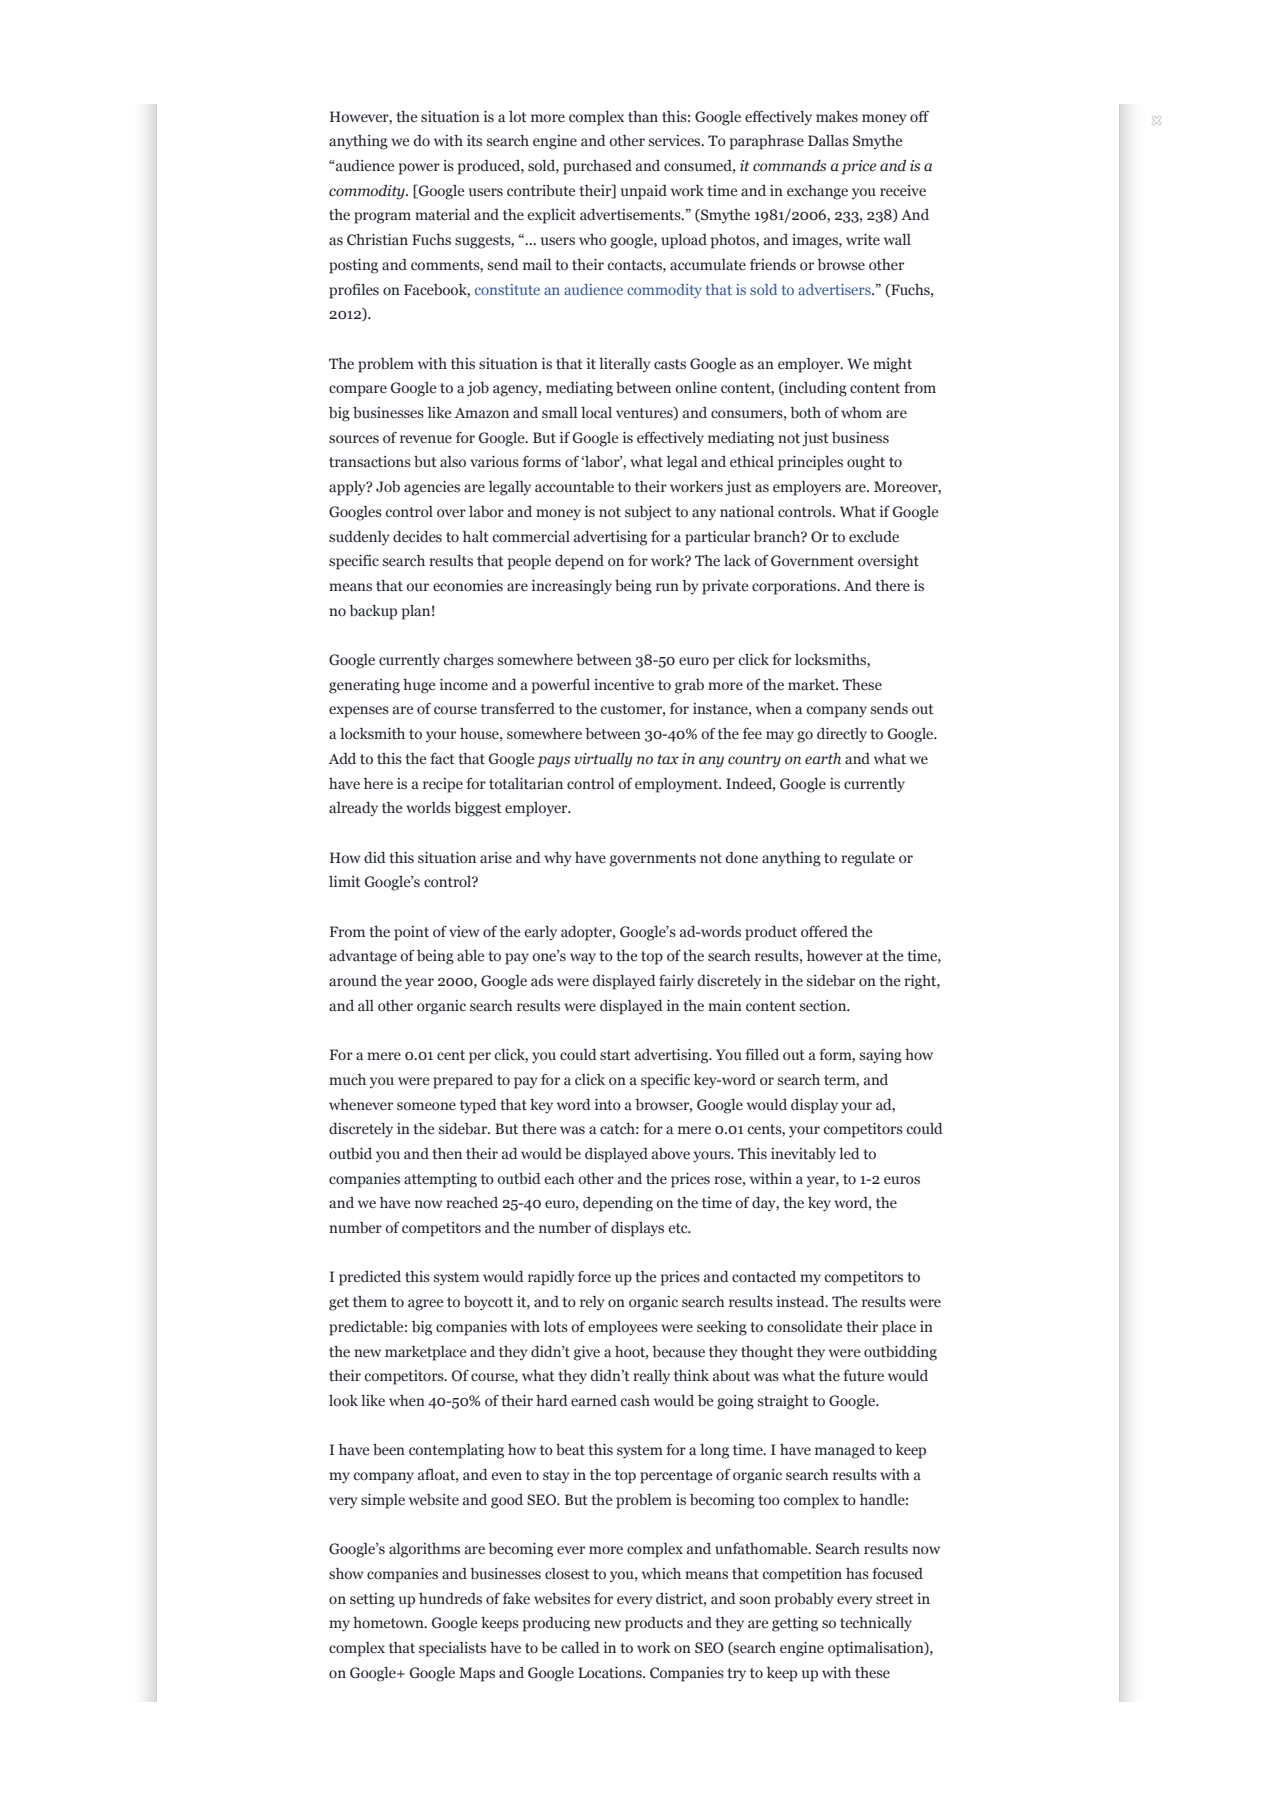 The width and height of the document is (1276, 1806). What do you see at coordinates (382, 218) in the document?
I see `program` at bounding box center [382, 218].
